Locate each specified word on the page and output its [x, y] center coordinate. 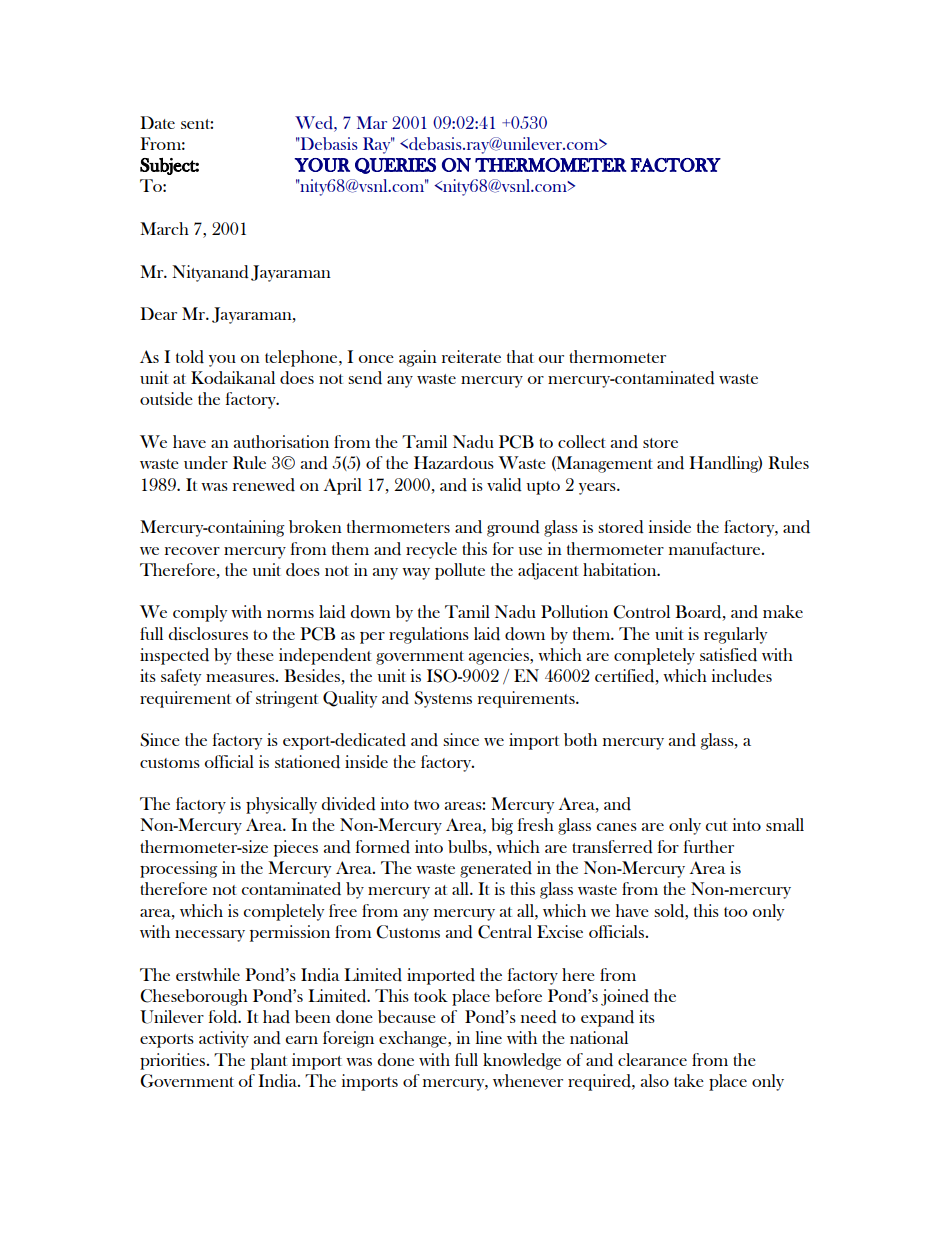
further [709, 846]
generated [496, 869]
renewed [264, 485]
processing [178, 869]
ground [513, 528]
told [190, 357]
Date [157, 122]
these [255, 654]
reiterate [471, 356]
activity [224, 1039]
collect [582, 441]
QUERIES [395, 166]
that [520, 356]
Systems [443, 699]
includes [742, 676]
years [598, 489]
